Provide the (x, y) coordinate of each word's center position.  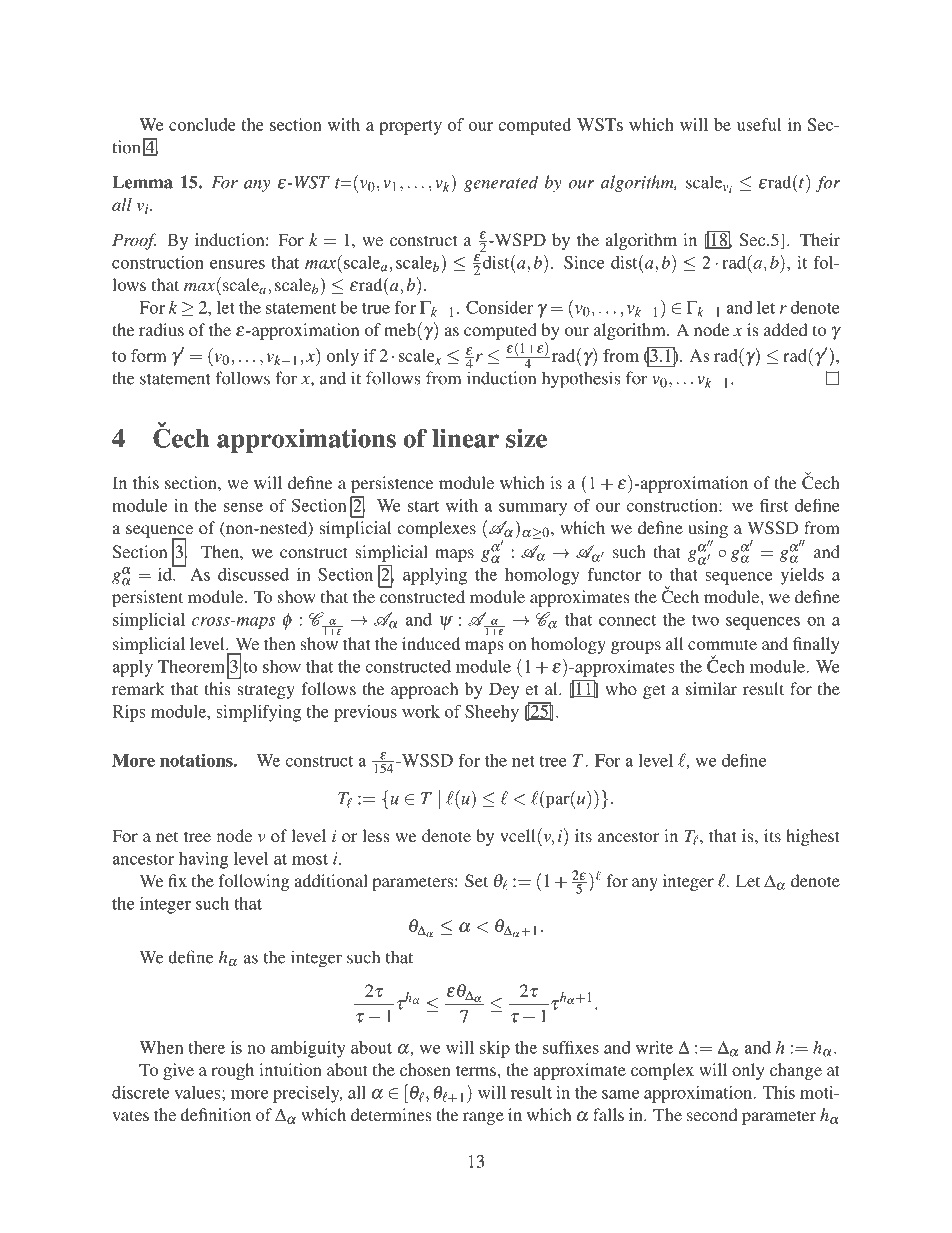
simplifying (258, 713)
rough (232, 1071)
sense (243, 507)
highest (813, 837)
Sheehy (492, 713)
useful (759, 124)
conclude (202, 124)
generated (501, 183)
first (774, 505)
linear (465, 438)
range (483, 1118)
